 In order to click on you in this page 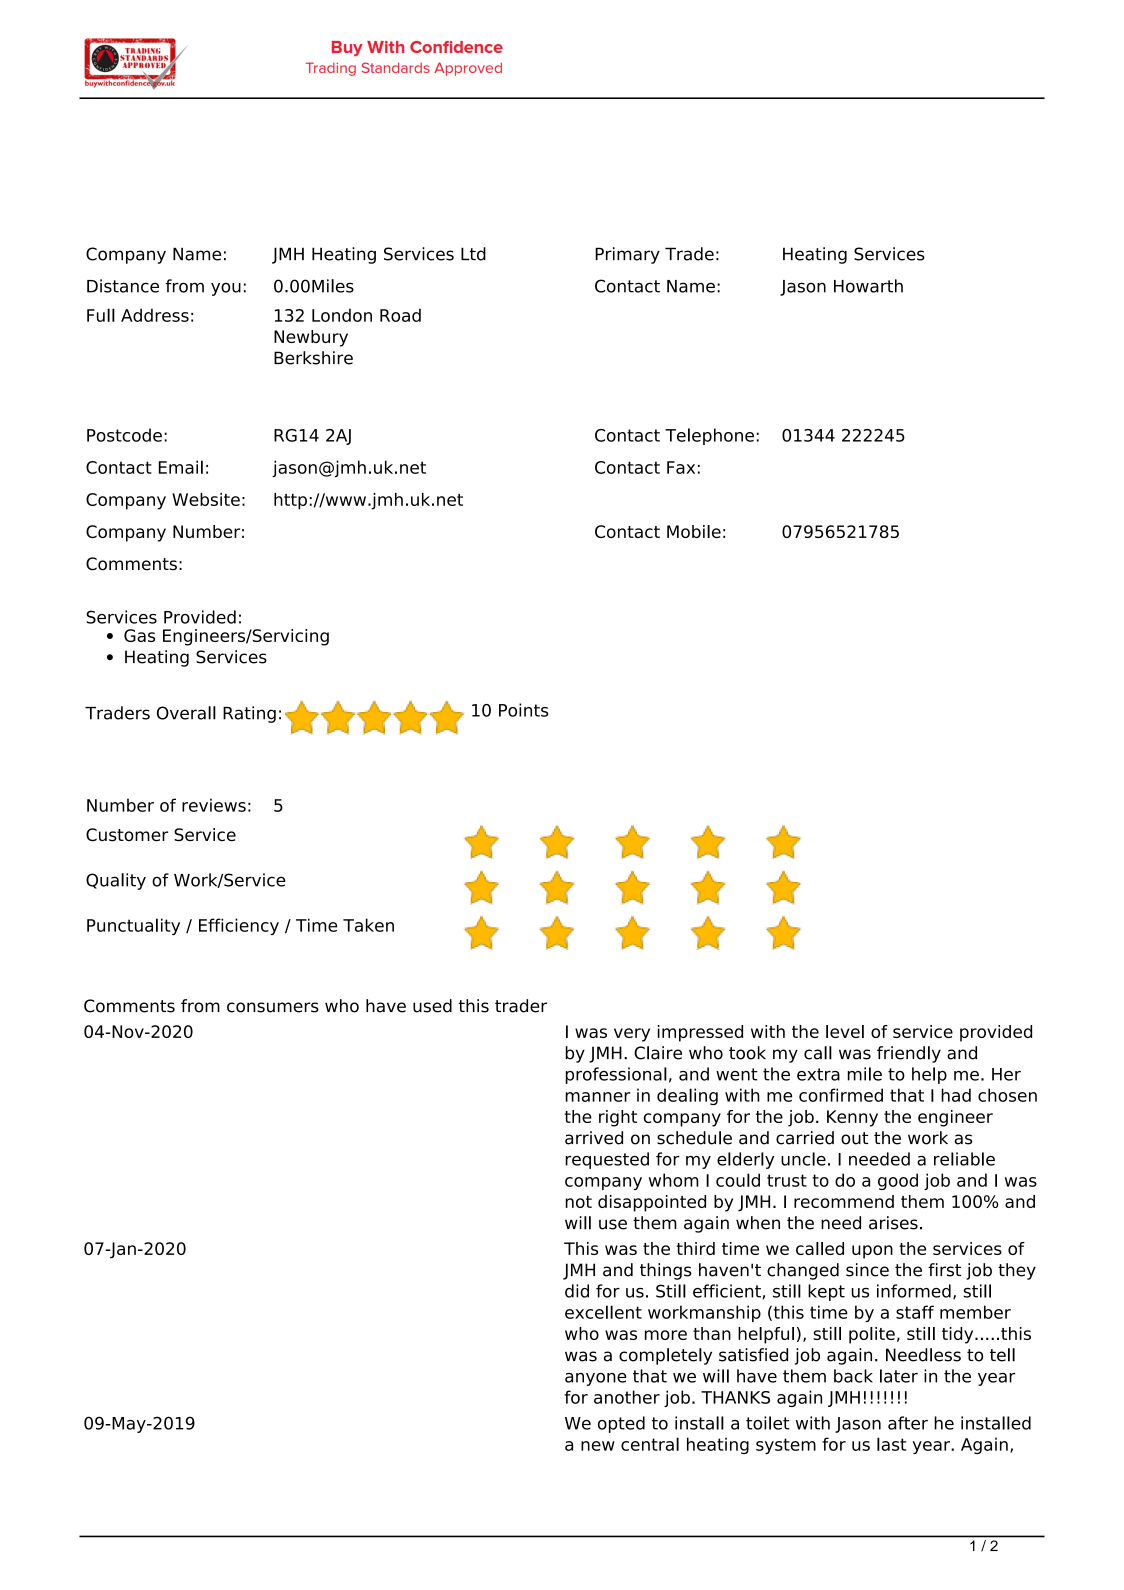, I will do `click(226, 289)`.
